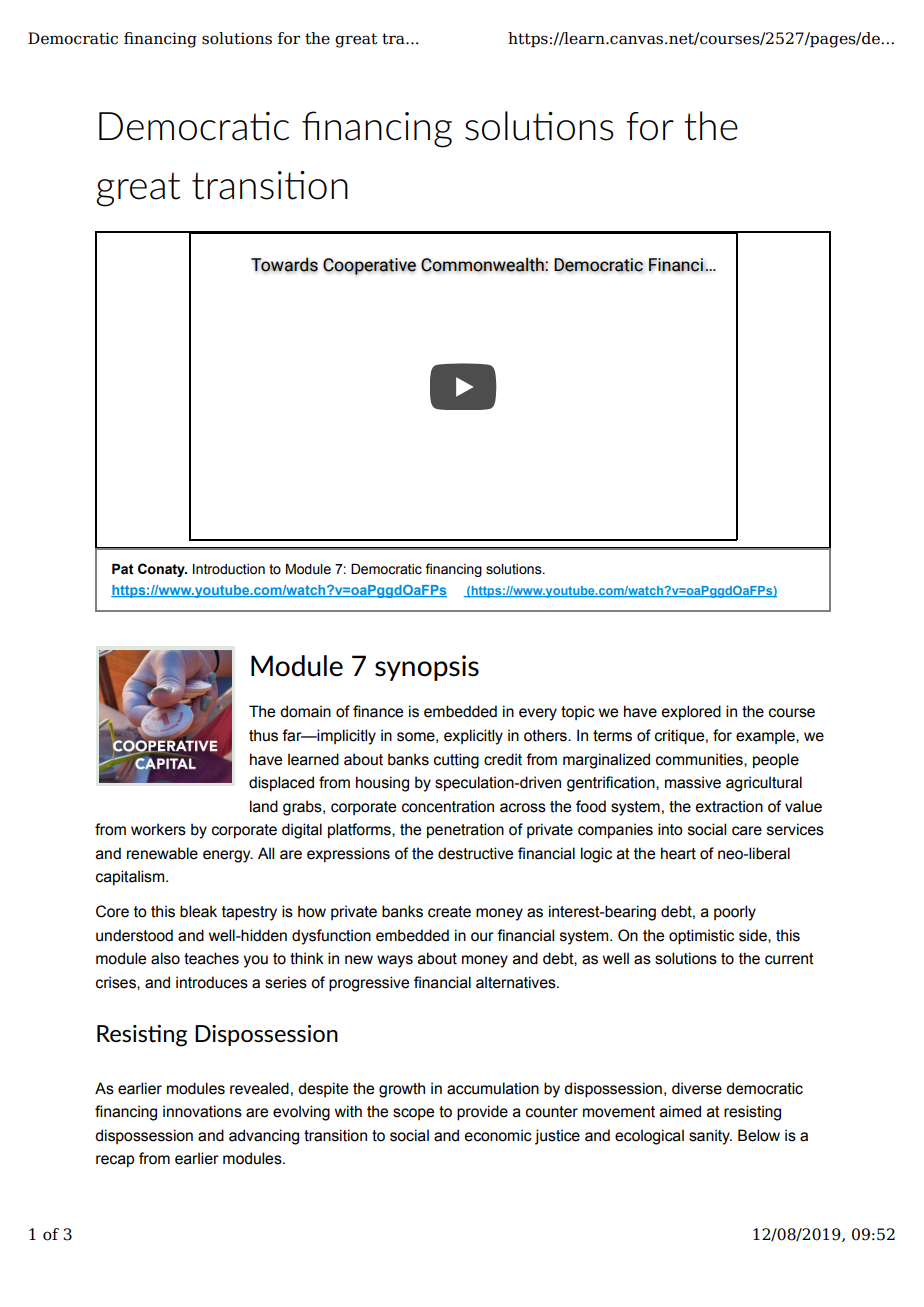 This screenshot has width=924, height=1307. Describe the element at coordinates (766, 736) in the screenshot. I see `example` at that location.
